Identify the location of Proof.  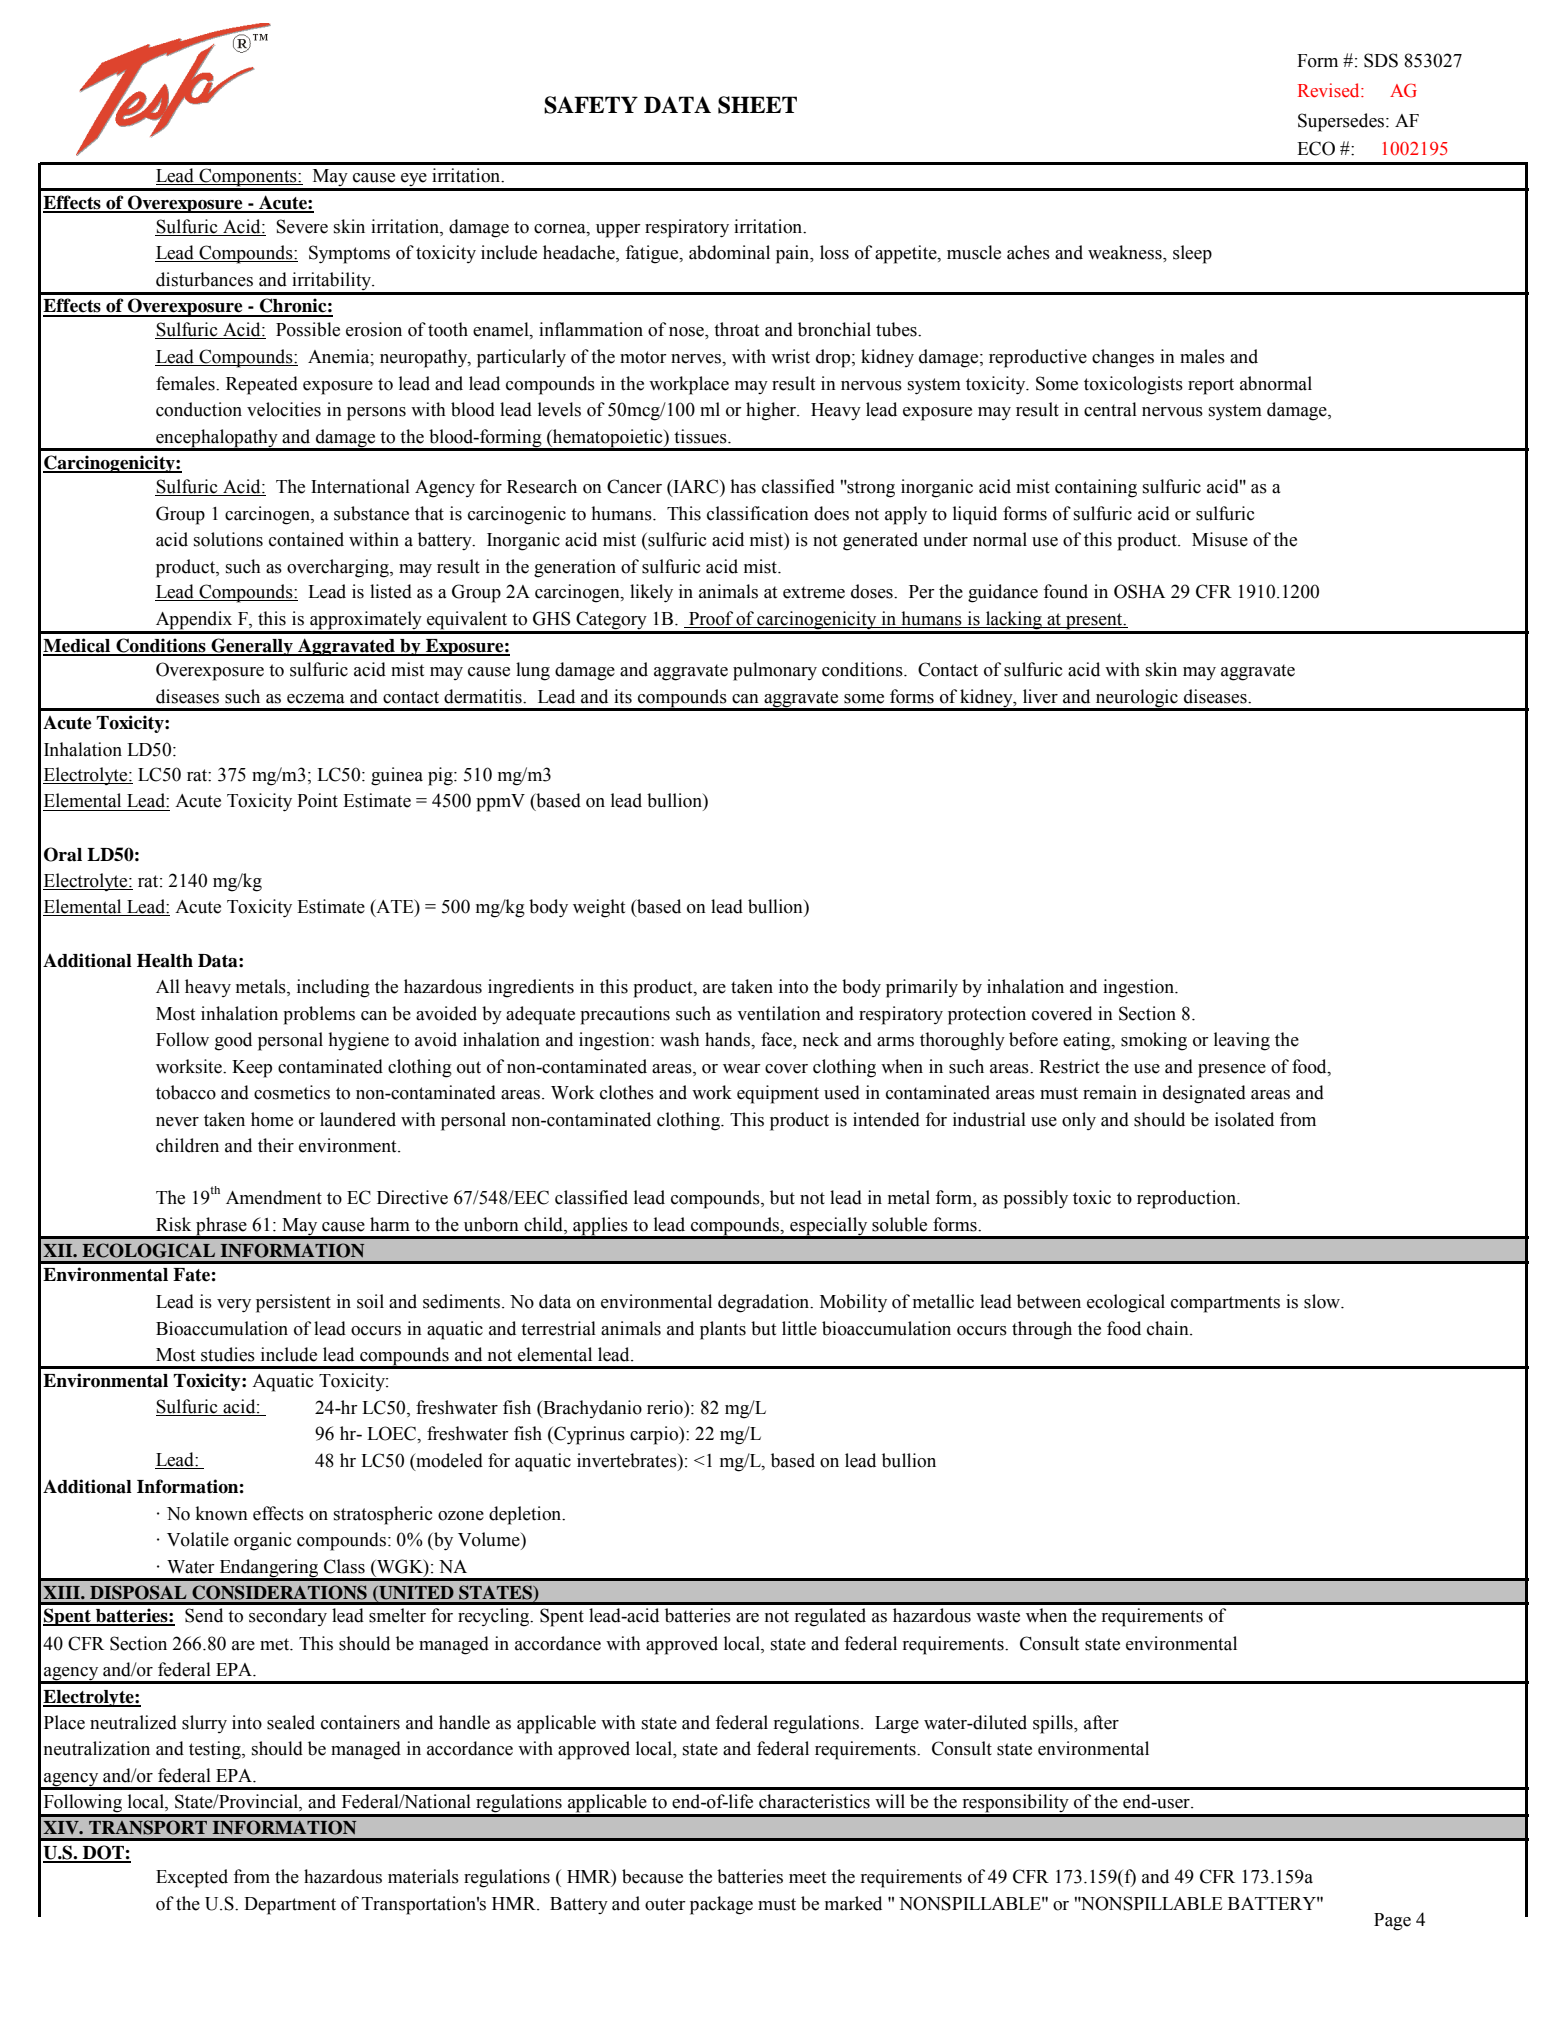
(711, 618).
